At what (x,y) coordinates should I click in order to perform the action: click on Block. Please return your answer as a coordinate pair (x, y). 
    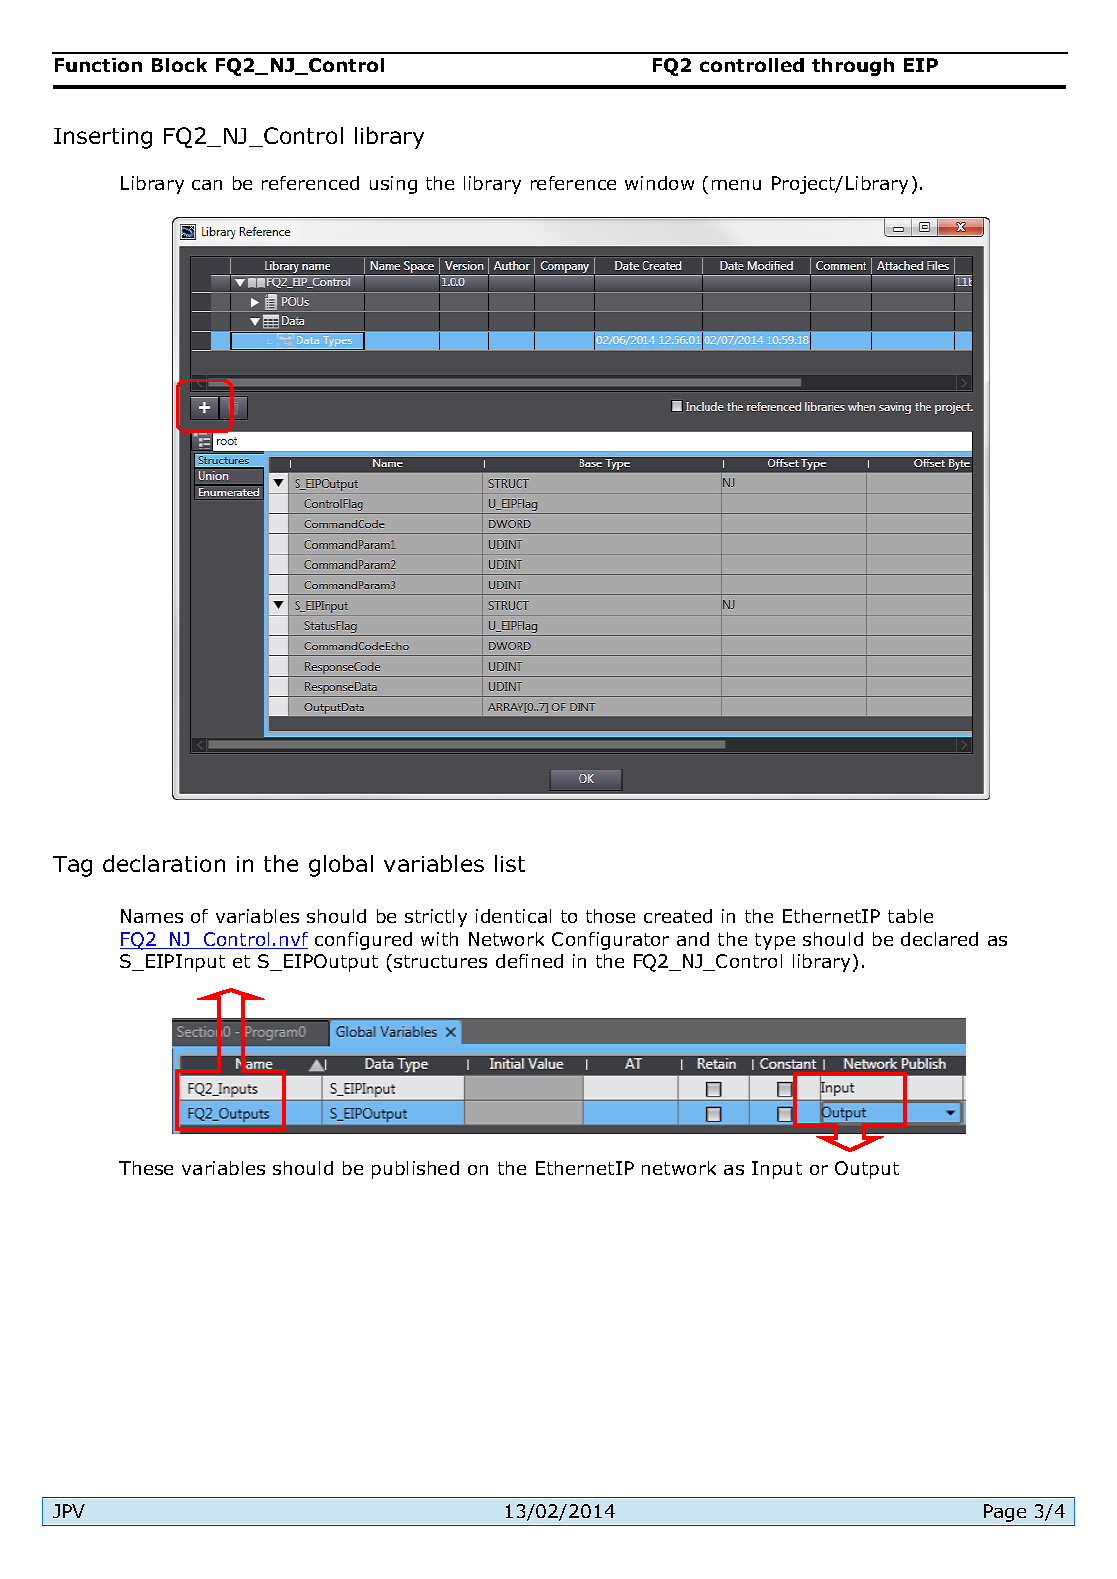
    Looking at the image, I should click on (179, 65).
